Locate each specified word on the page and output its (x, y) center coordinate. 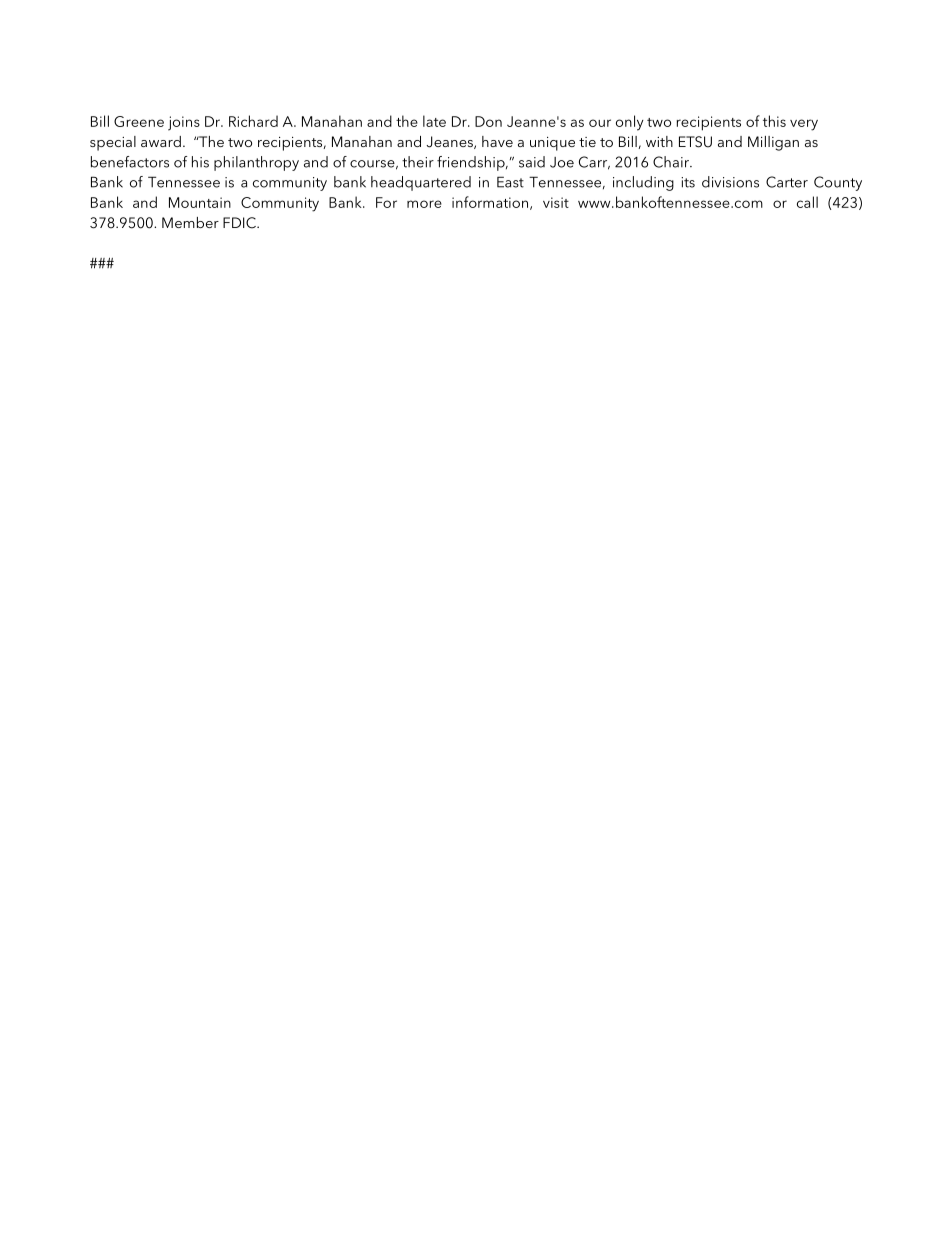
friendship (472, 163)
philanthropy (256, 163)
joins (184, 123)
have (497, 141)
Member (190, 222)
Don (488, 121)
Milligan (773, 143)
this (774, 121)
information (491, 203)
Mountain (200, 202)
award (161, 141)
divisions (730, 182)
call (807, 202)
